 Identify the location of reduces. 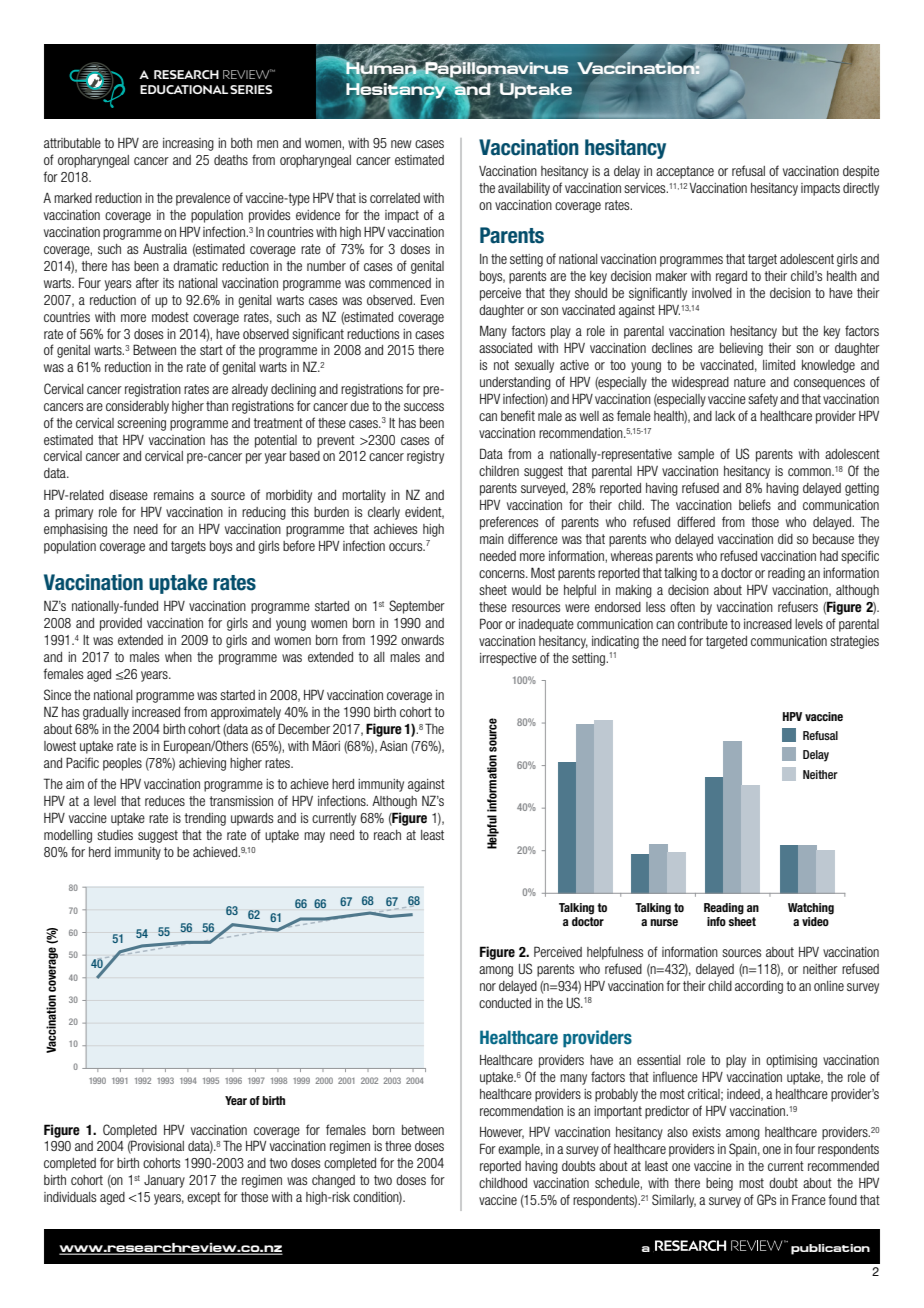
(165, 801).
